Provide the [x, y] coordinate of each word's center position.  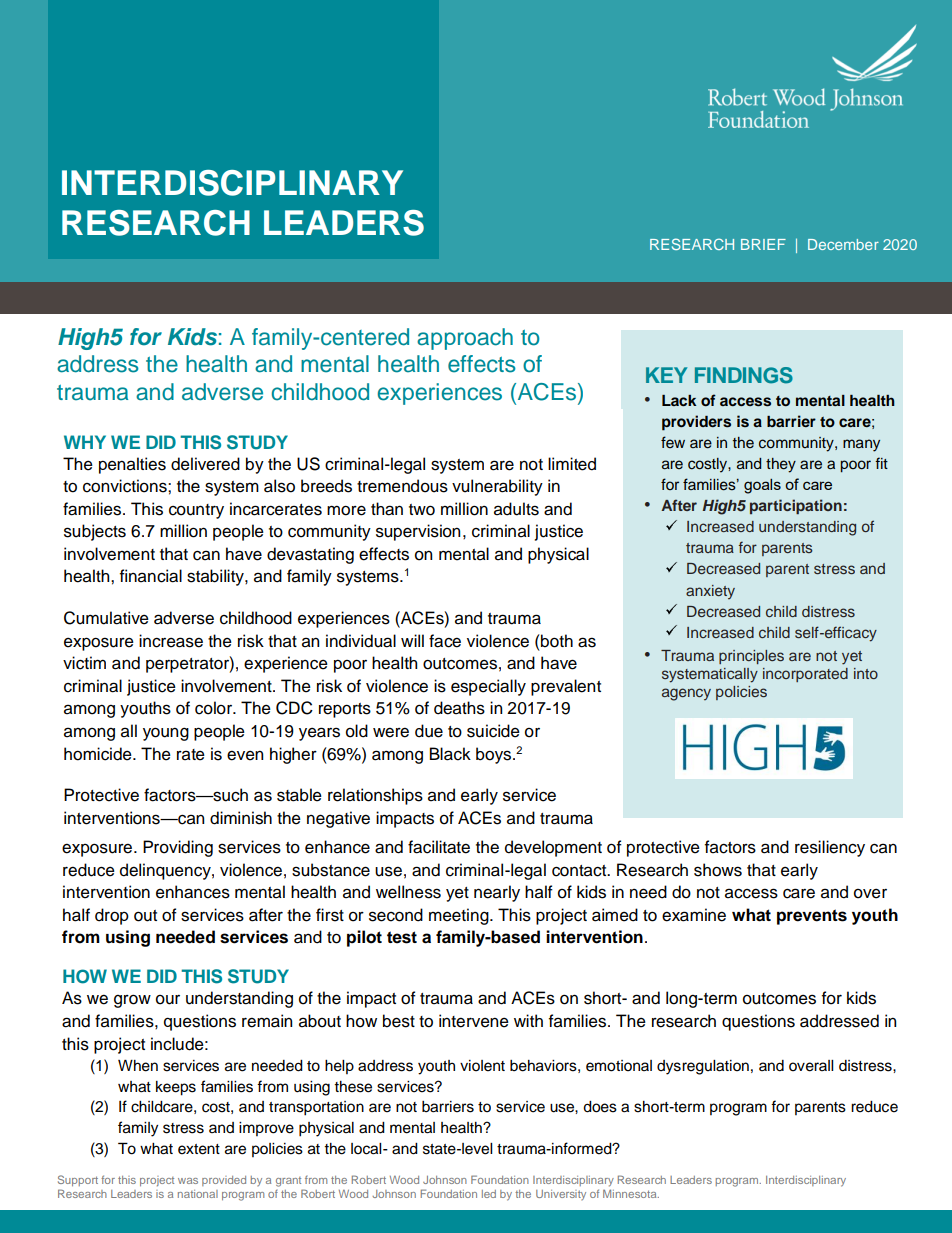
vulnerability [497, 487]
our [168, 1000]
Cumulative [106, 618]
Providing [178, 848]
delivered [205, 464]
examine [694, 915]
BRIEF [763, 244]
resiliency [830, 848]
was [188, 1181]
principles [751, 657]
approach [465, 339]
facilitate [439, 847]
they [781, 465]
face [445, 641]
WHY [85, 442]
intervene [474, 1021]
